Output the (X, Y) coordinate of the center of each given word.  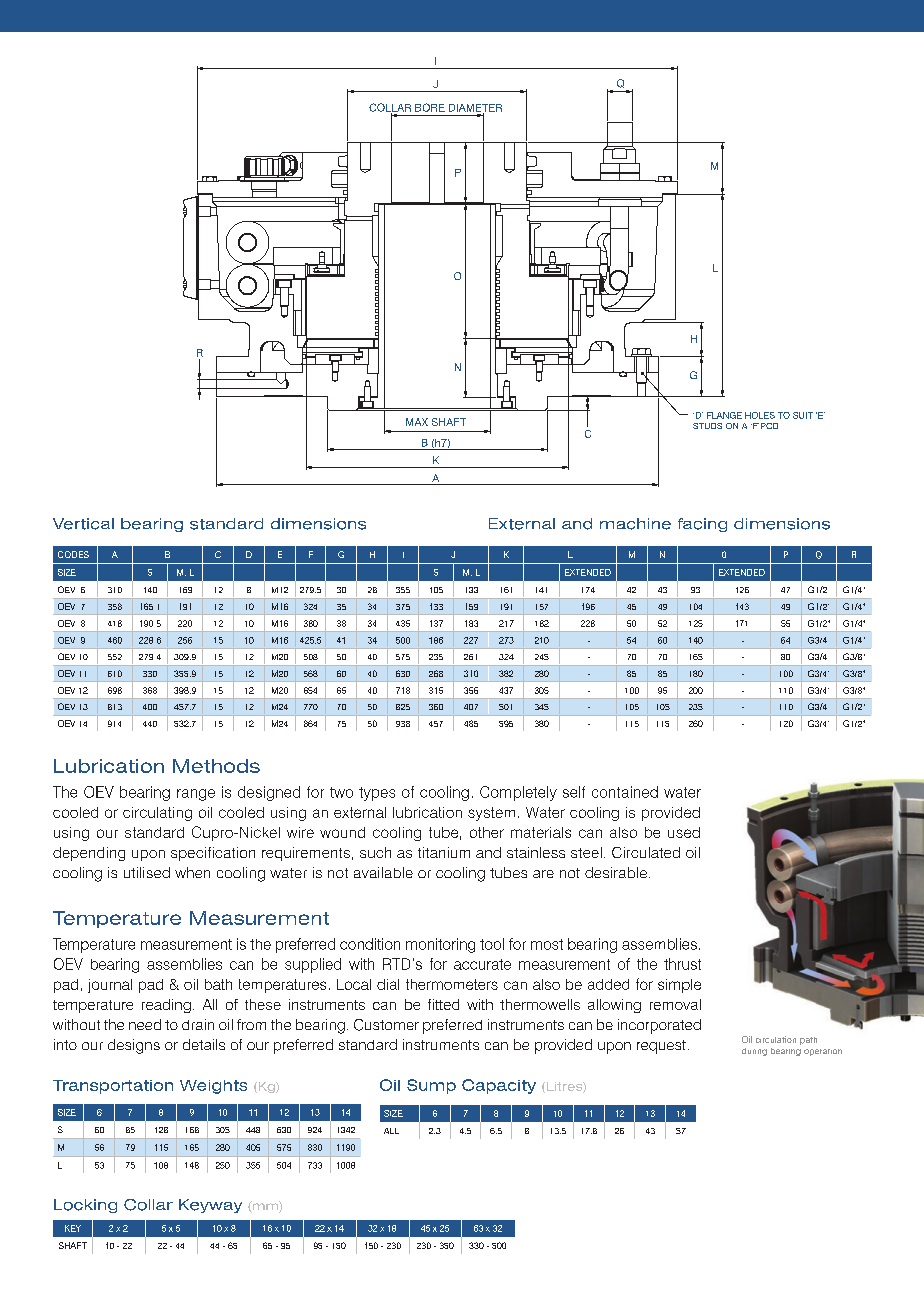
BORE (430, 107)
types (377, 794)
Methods (216, 766)
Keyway (210, 1206)
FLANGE (724, 415)
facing (702, 525)
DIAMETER (475, 109)
